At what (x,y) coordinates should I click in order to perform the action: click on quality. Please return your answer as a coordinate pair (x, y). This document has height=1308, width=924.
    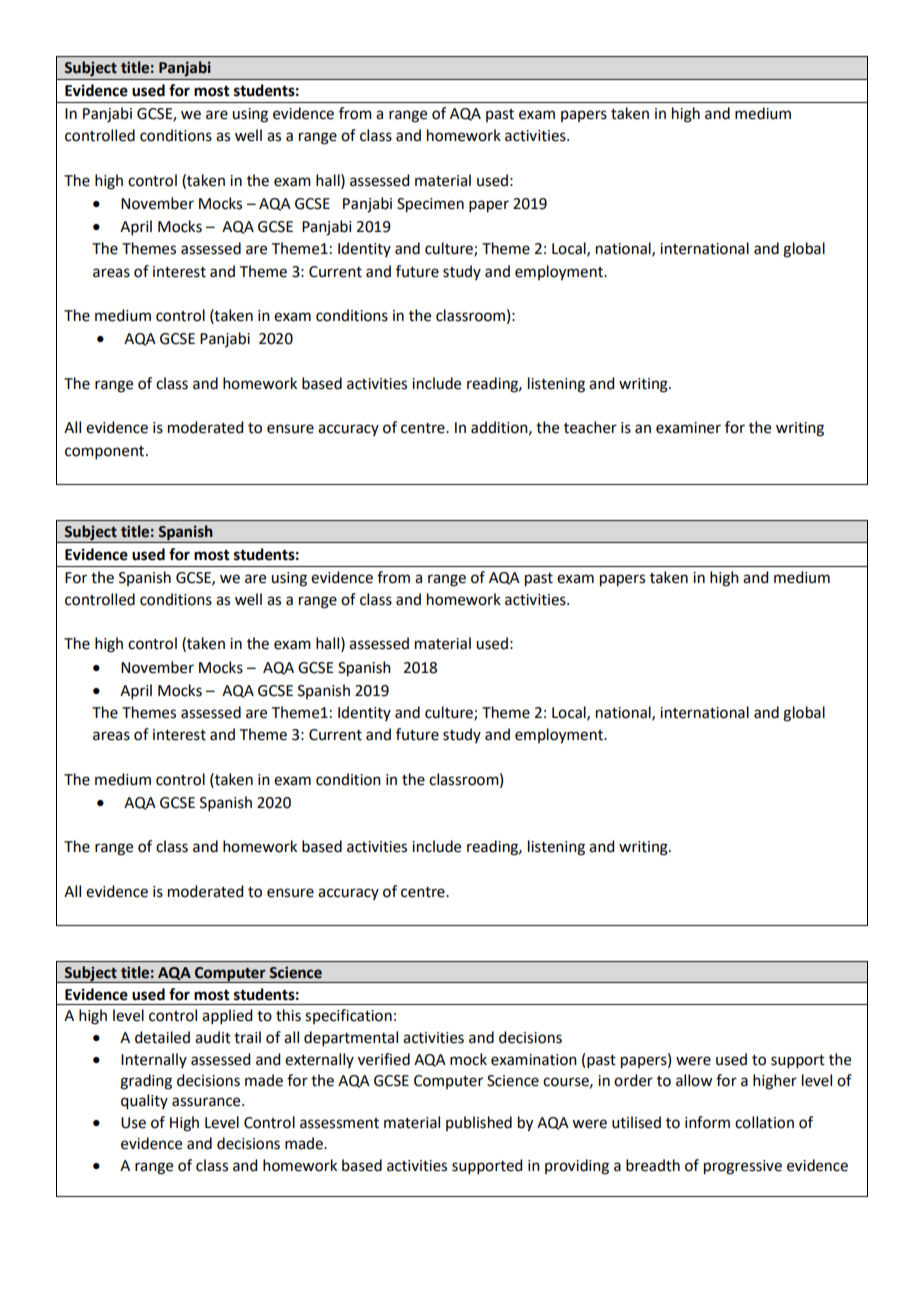
    Looking at the image, I should click on (144, 1102).
